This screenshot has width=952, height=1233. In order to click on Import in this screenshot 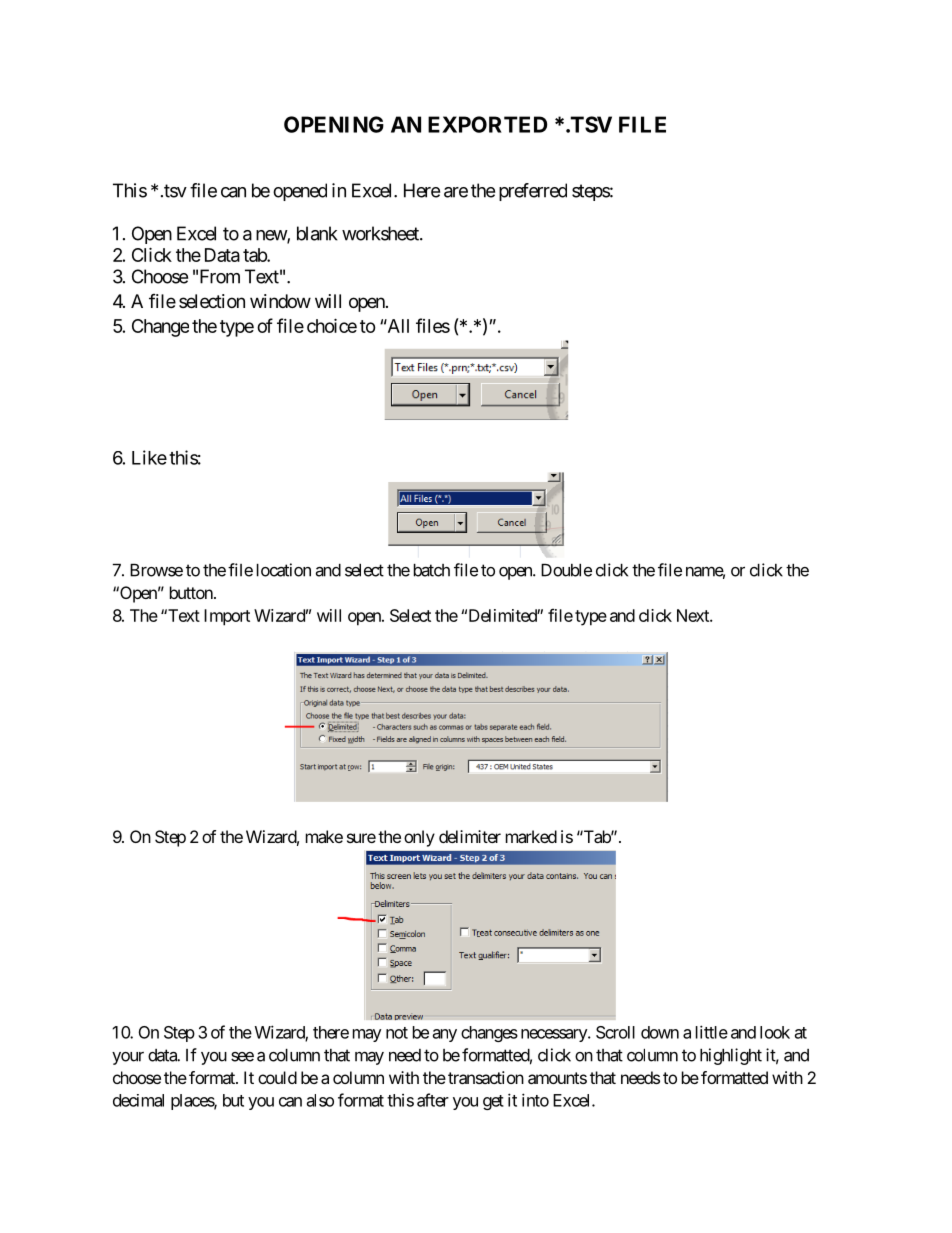, I will do `click(227, 617)`.
